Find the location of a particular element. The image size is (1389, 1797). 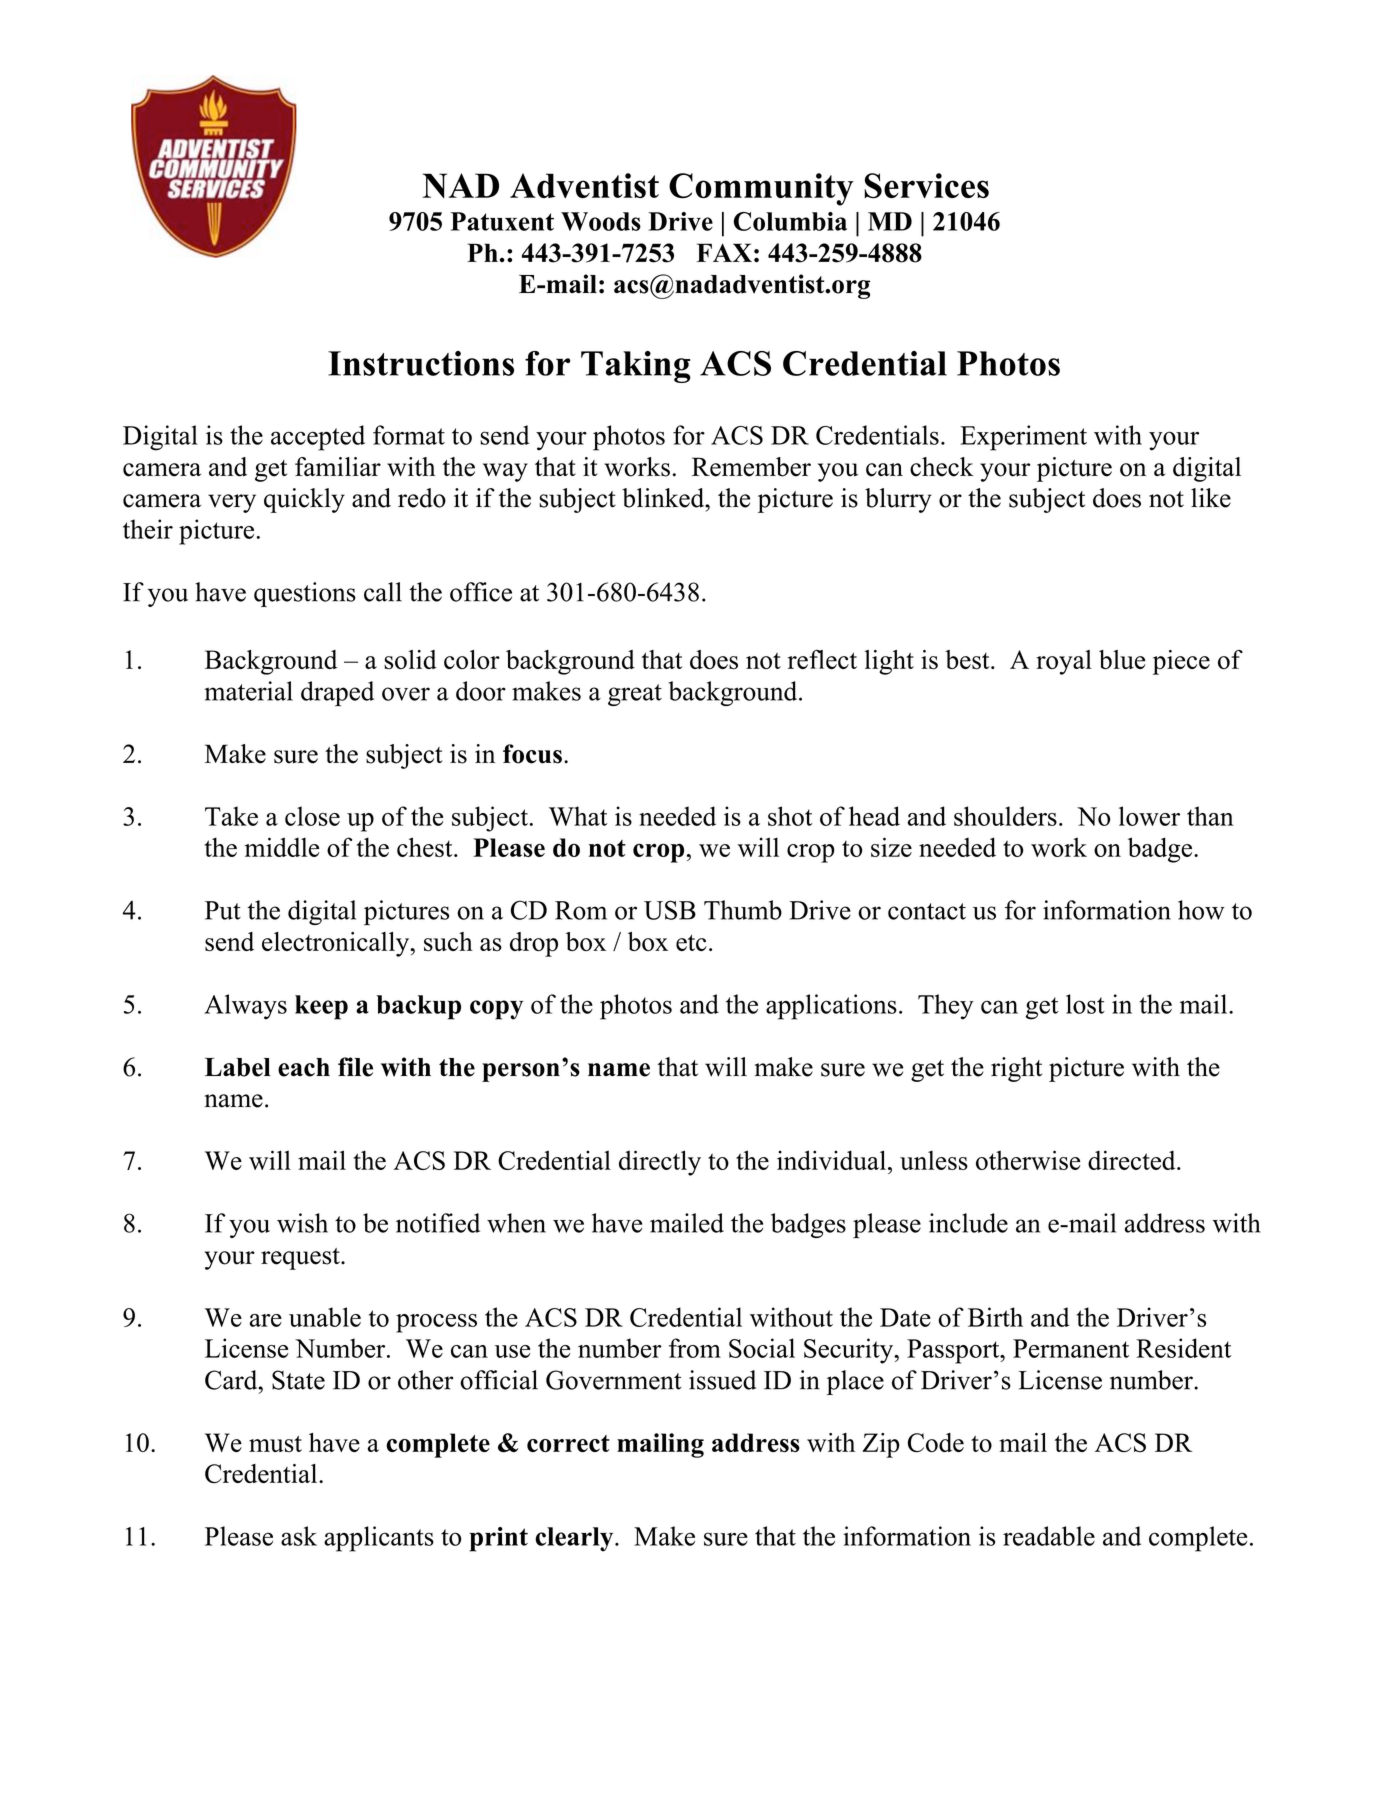

ask is located at coordinates (299, 1536).
